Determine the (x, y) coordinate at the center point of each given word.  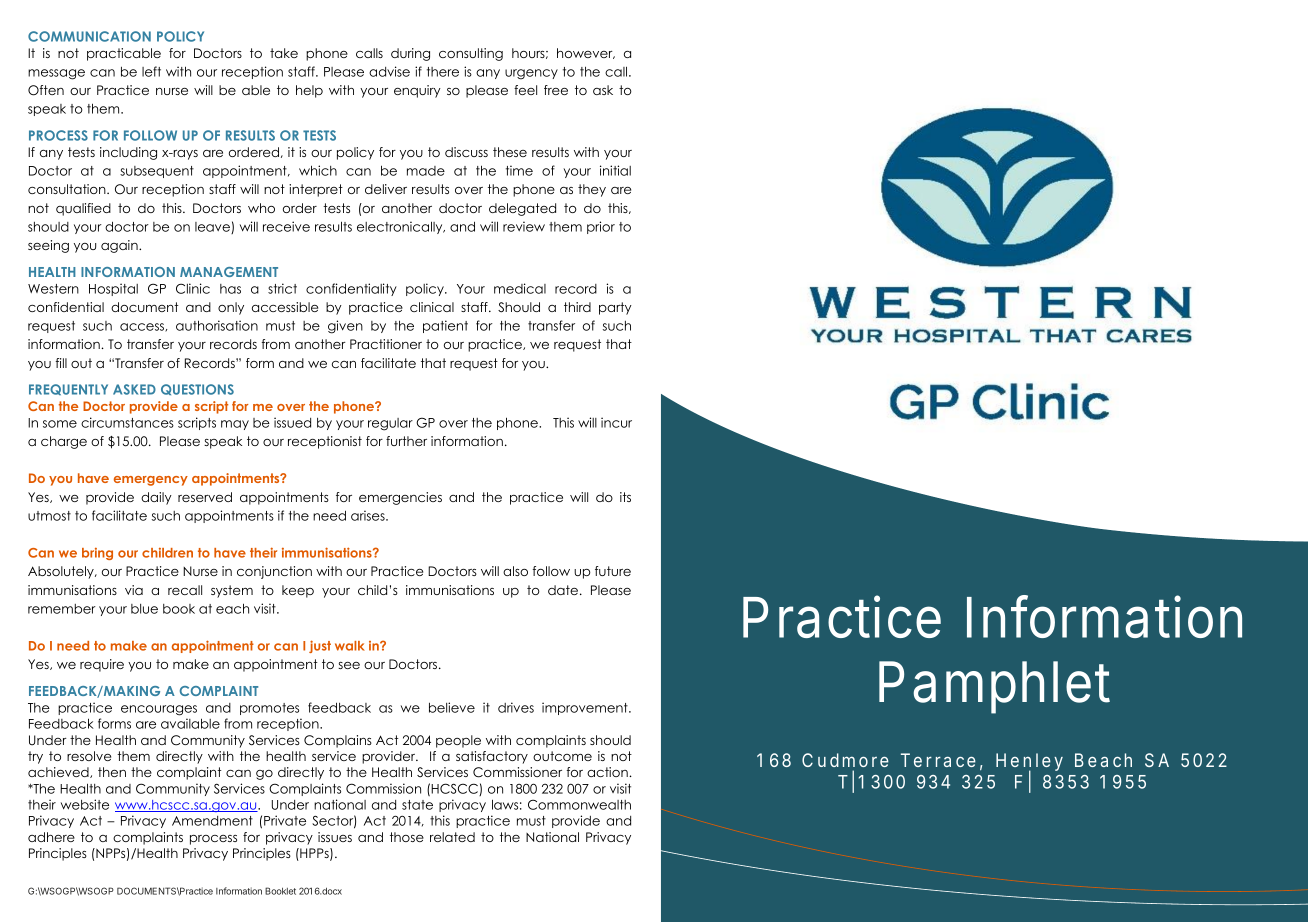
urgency (531, 74)
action (608, 772)
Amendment (212, 821)
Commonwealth (579, 804)
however (586, 53)
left (151, 71)
